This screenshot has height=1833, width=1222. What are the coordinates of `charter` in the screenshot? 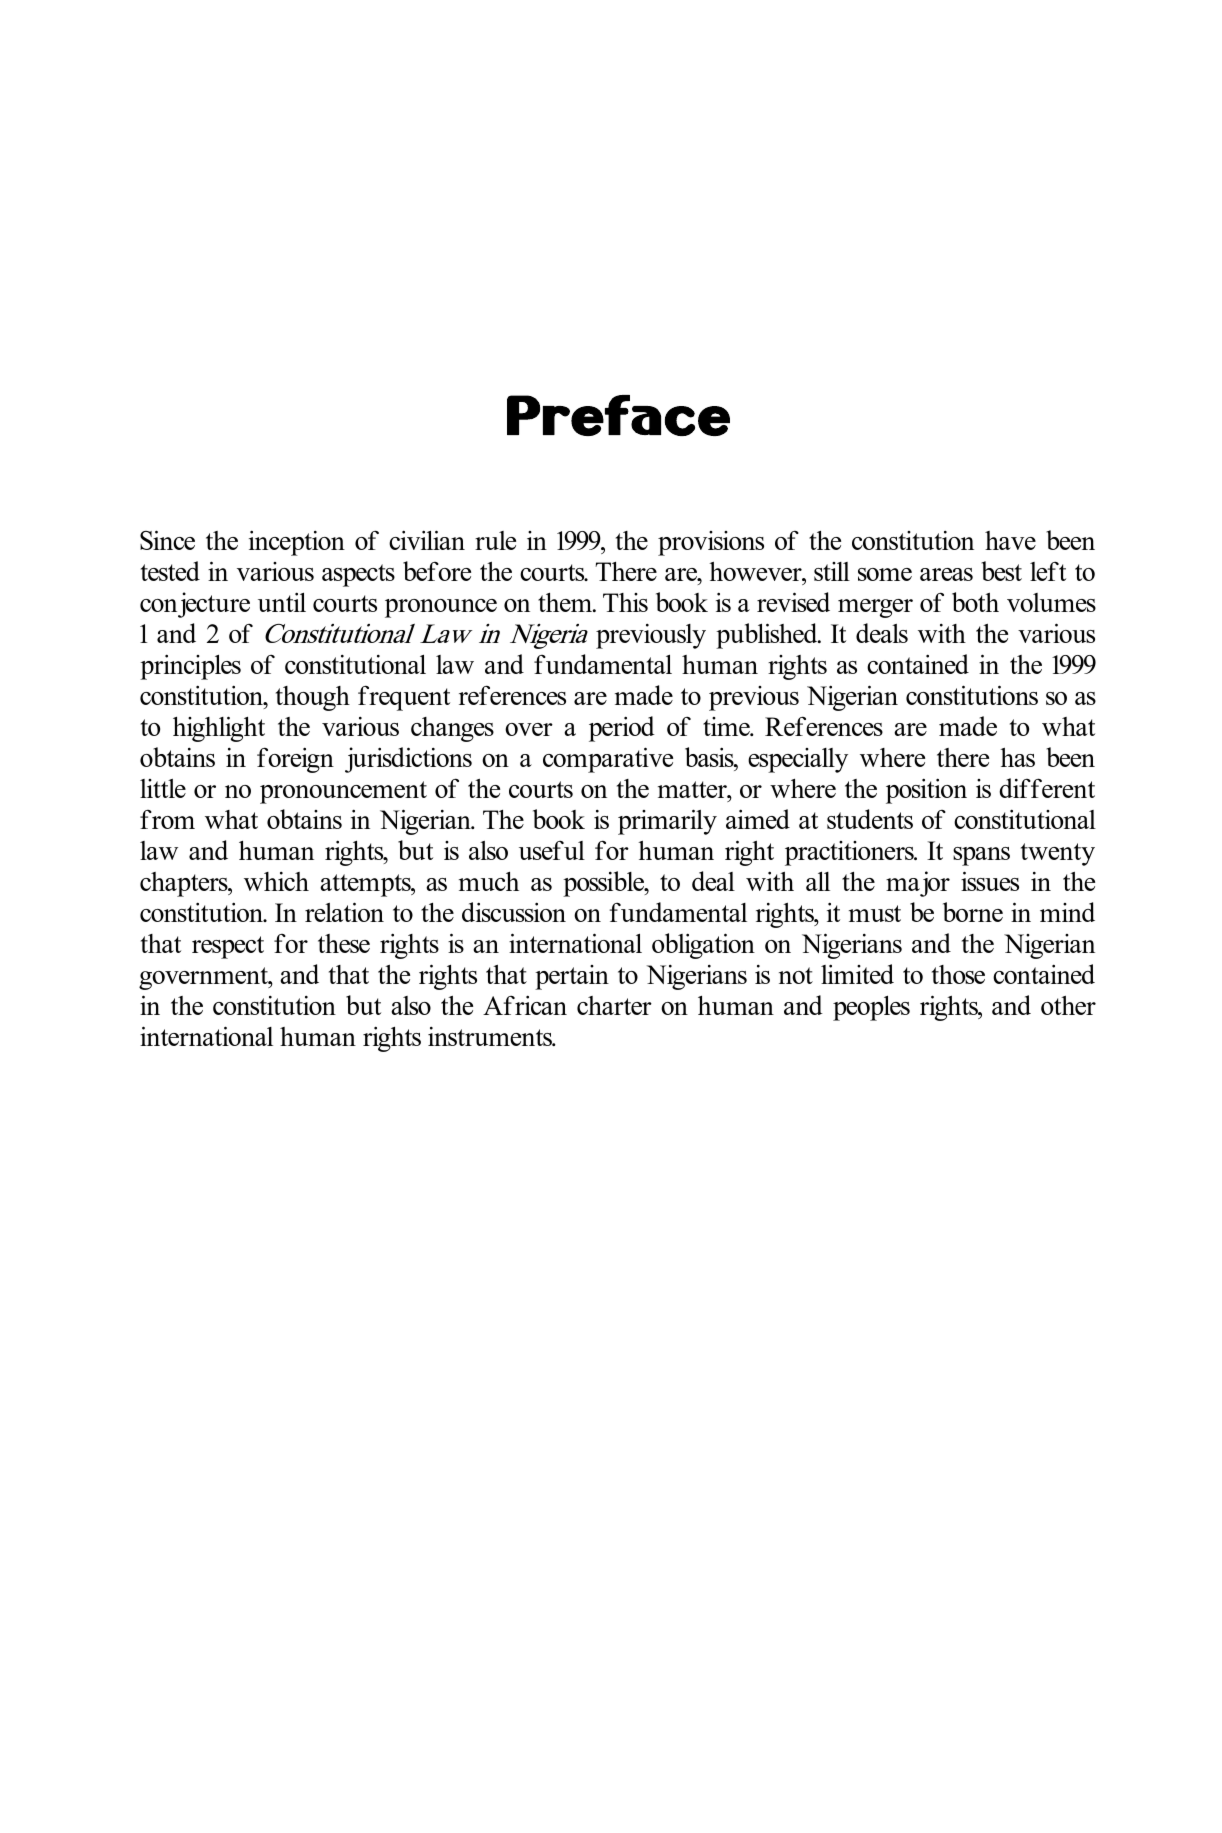 It's located at (614, 1005).
